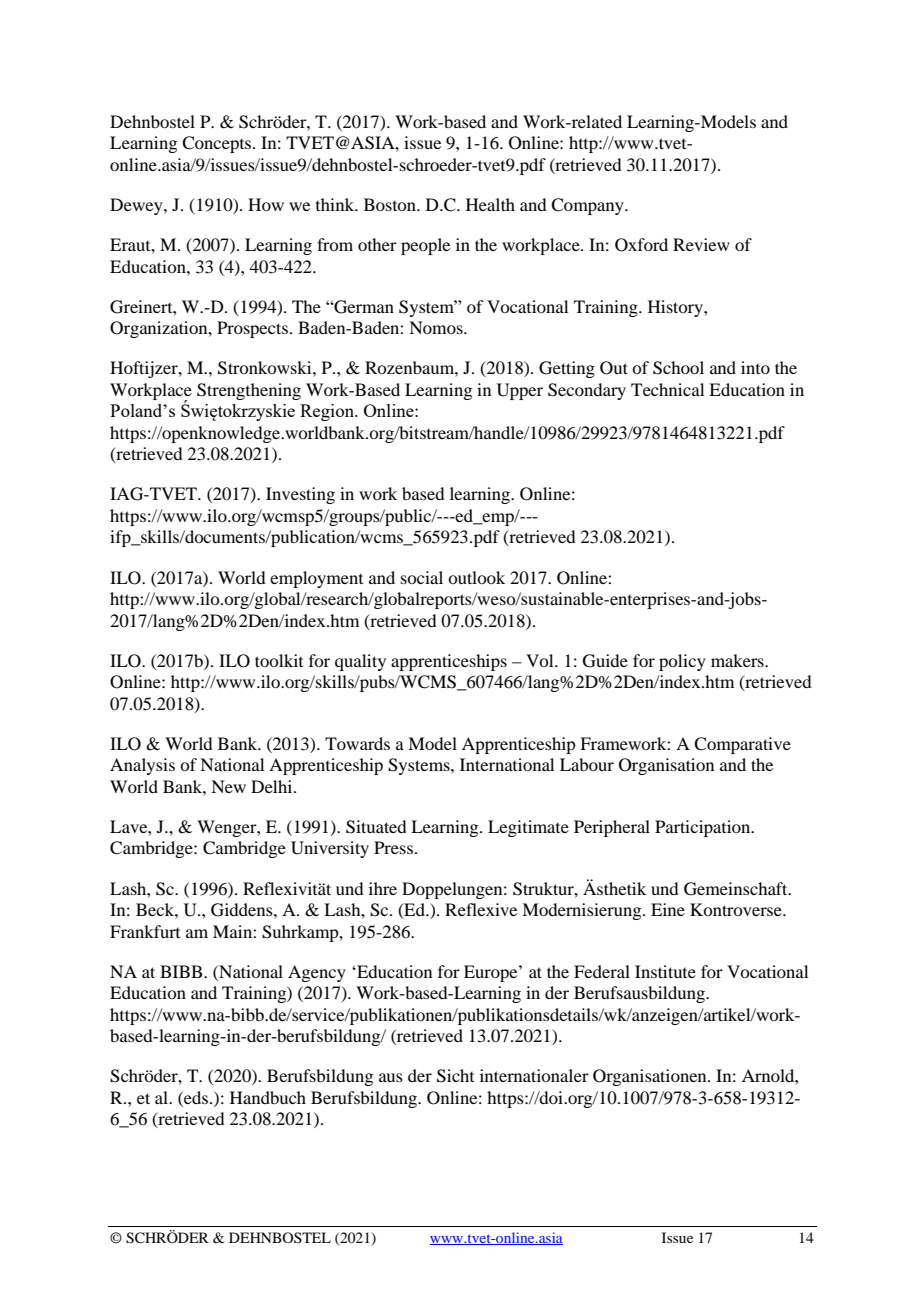 Image resolution: width=924 pixels, height=1308 pixels. I want to click on Frankfurt, so click(145, 931).
